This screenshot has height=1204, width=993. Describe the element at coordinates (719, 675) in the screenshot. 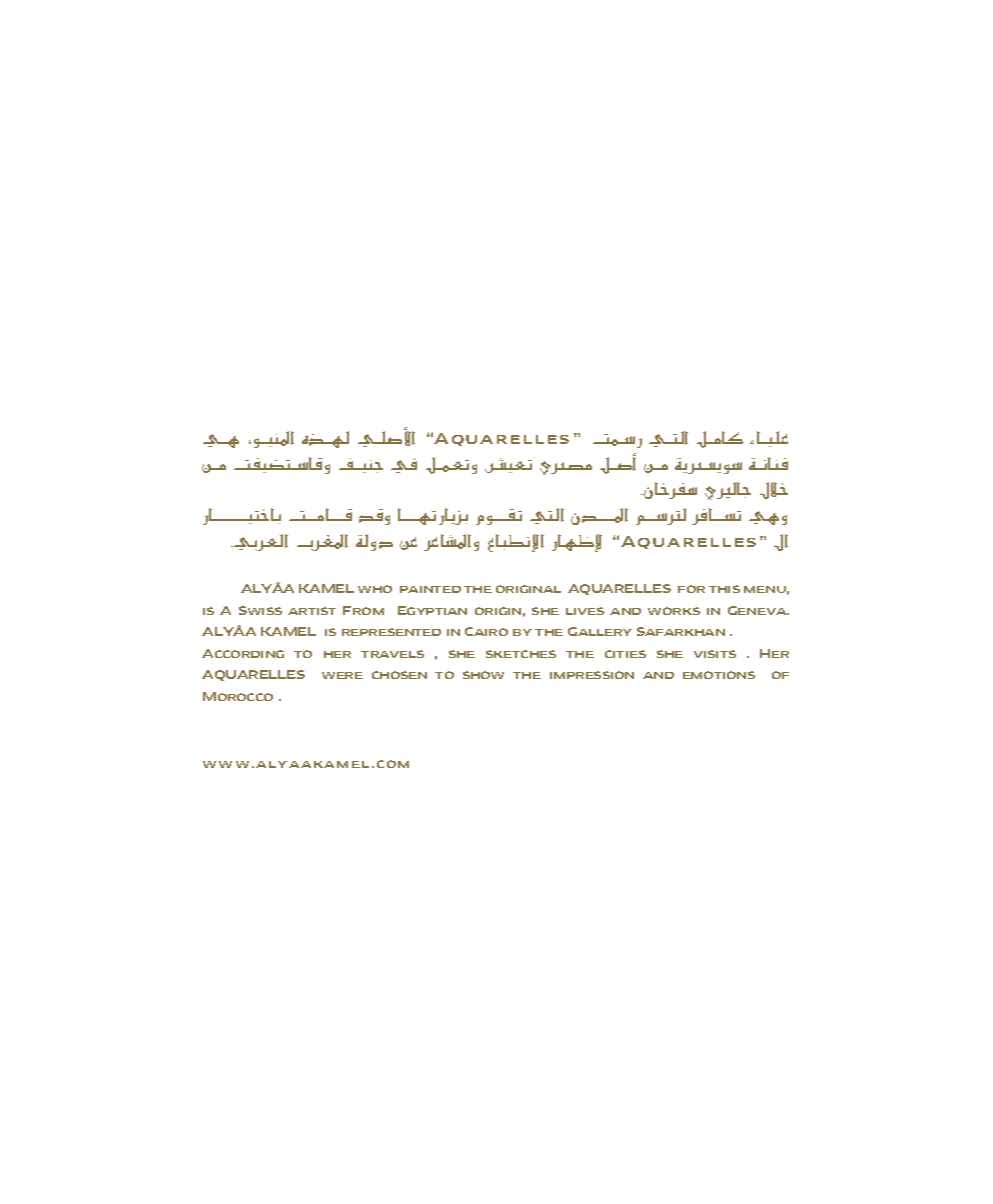

I see `emotions` at that location.
